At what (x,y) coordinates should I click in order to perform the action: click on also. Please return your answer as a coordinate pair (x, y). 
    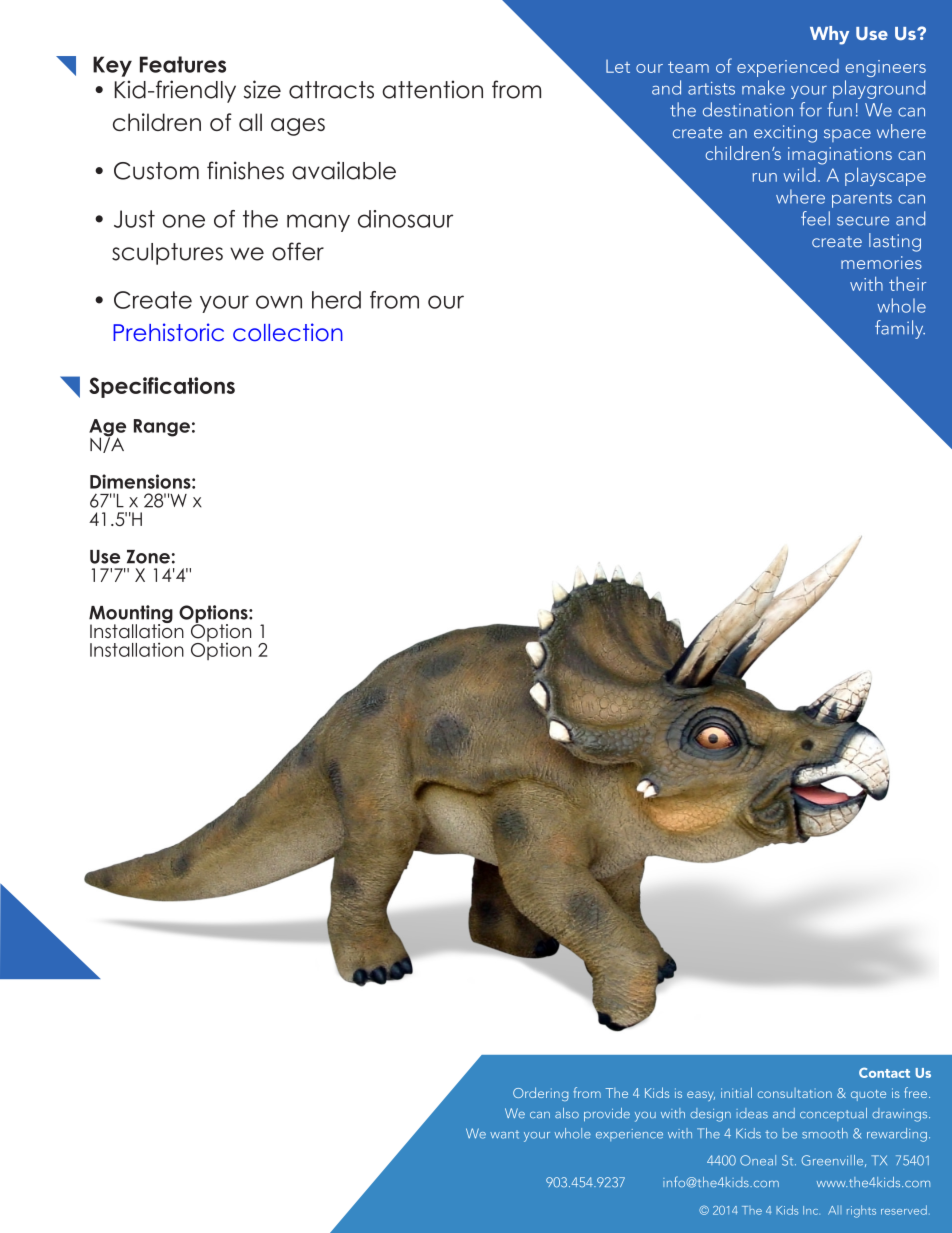
    Looking at the image, I should click on (567, 1113).
